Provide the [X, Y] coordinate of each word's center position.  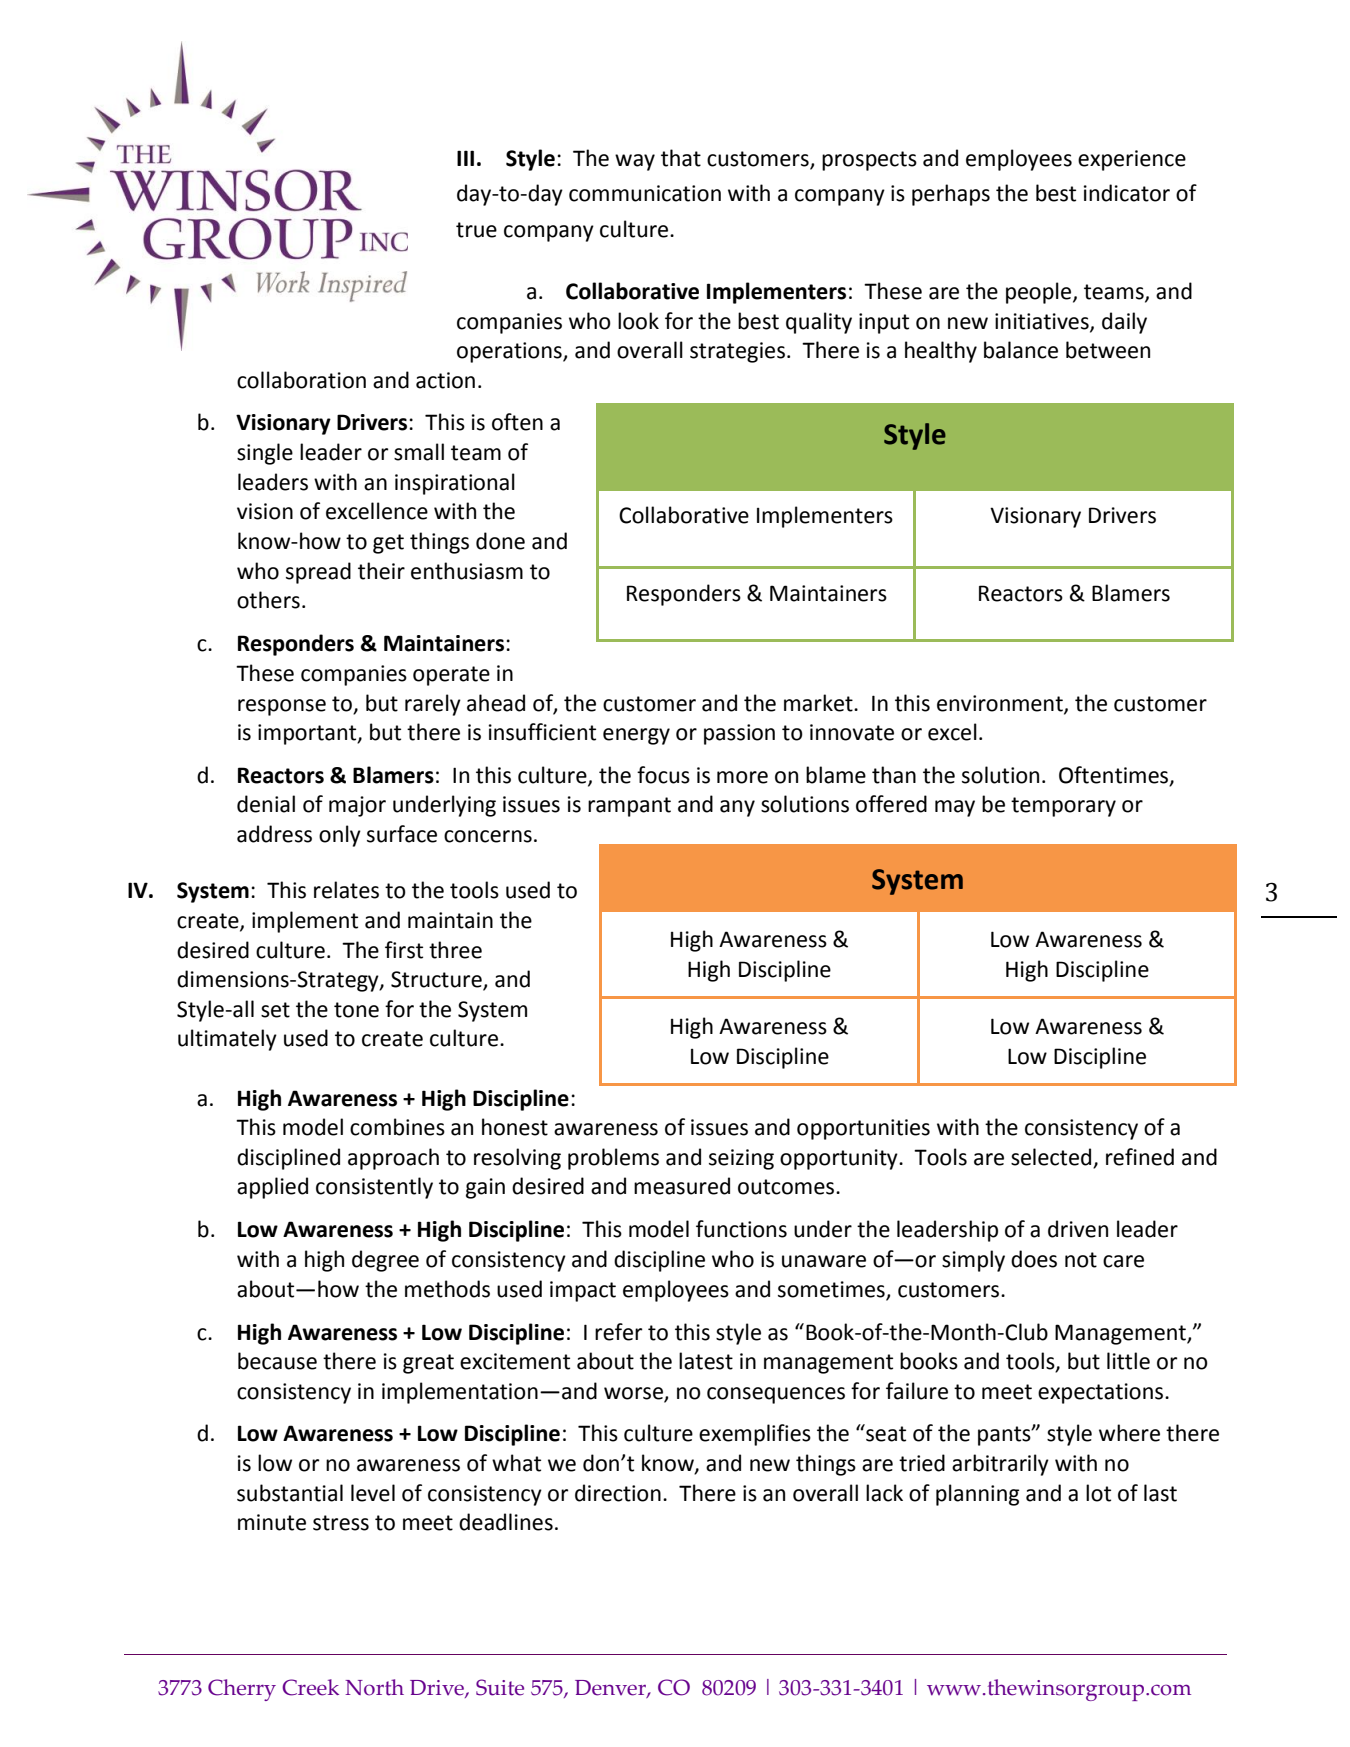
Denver [611, 1689]
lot [1098, 1493]
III [465, 158]
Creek [310, 1687]
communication [645, 193]
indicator [1127, 193]
